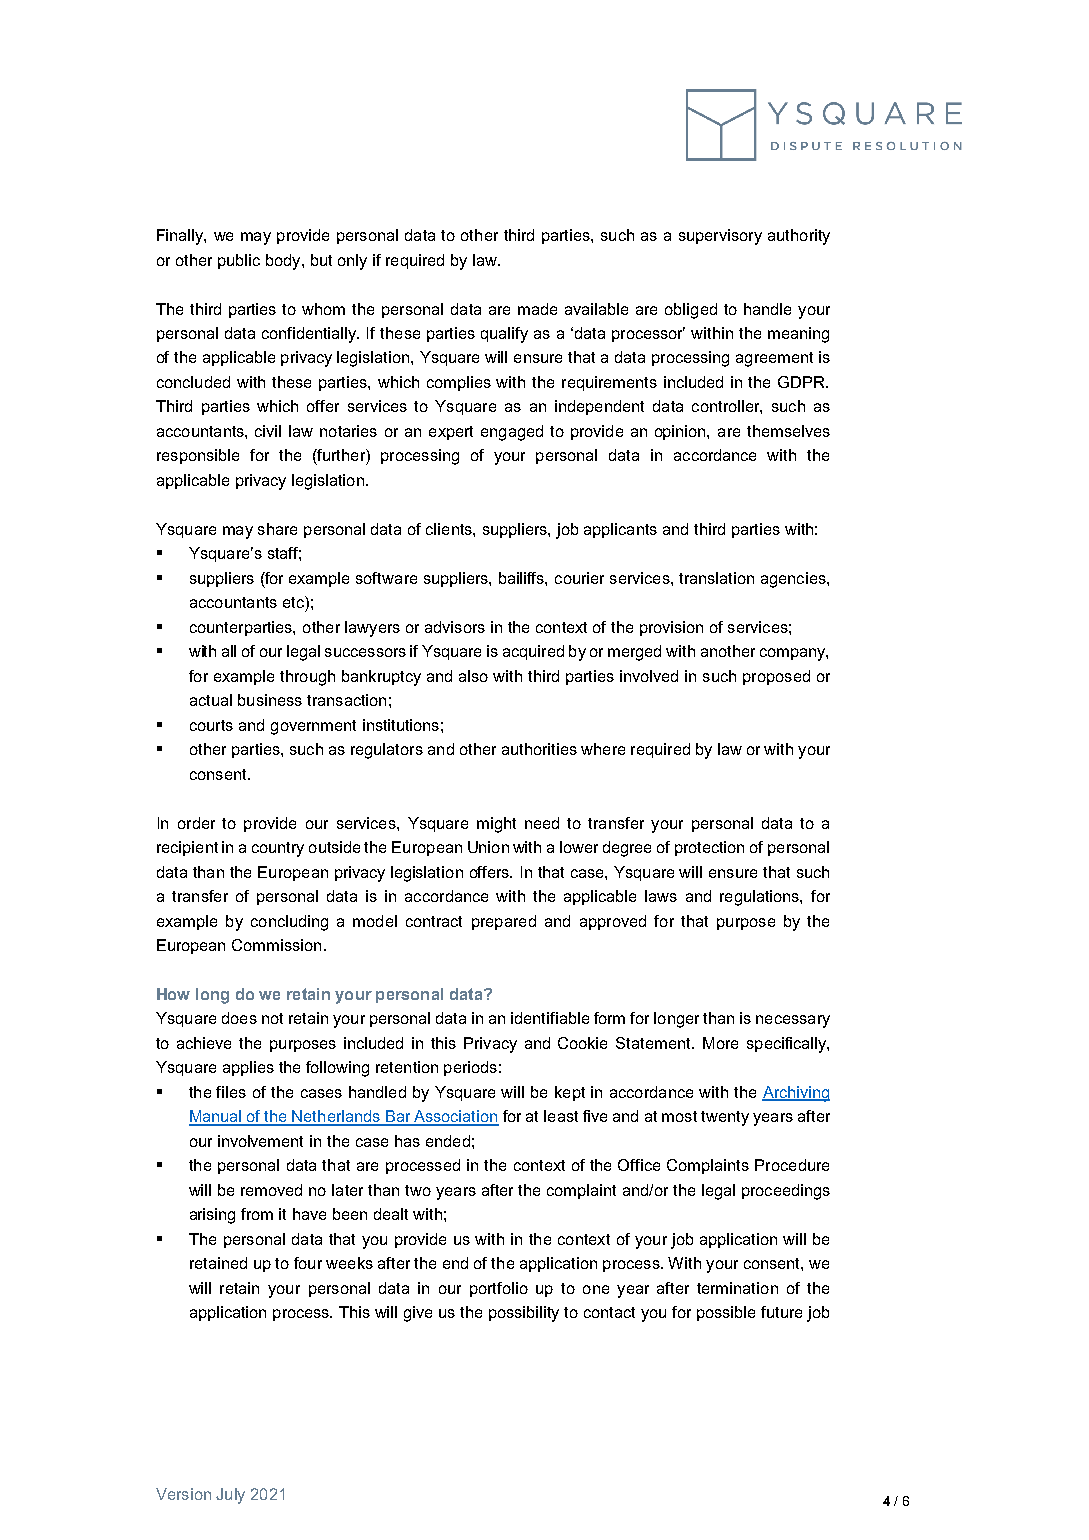 The width and height of the screenshot is (1089, 1540). I want to click on July, so click(230, 1496).
